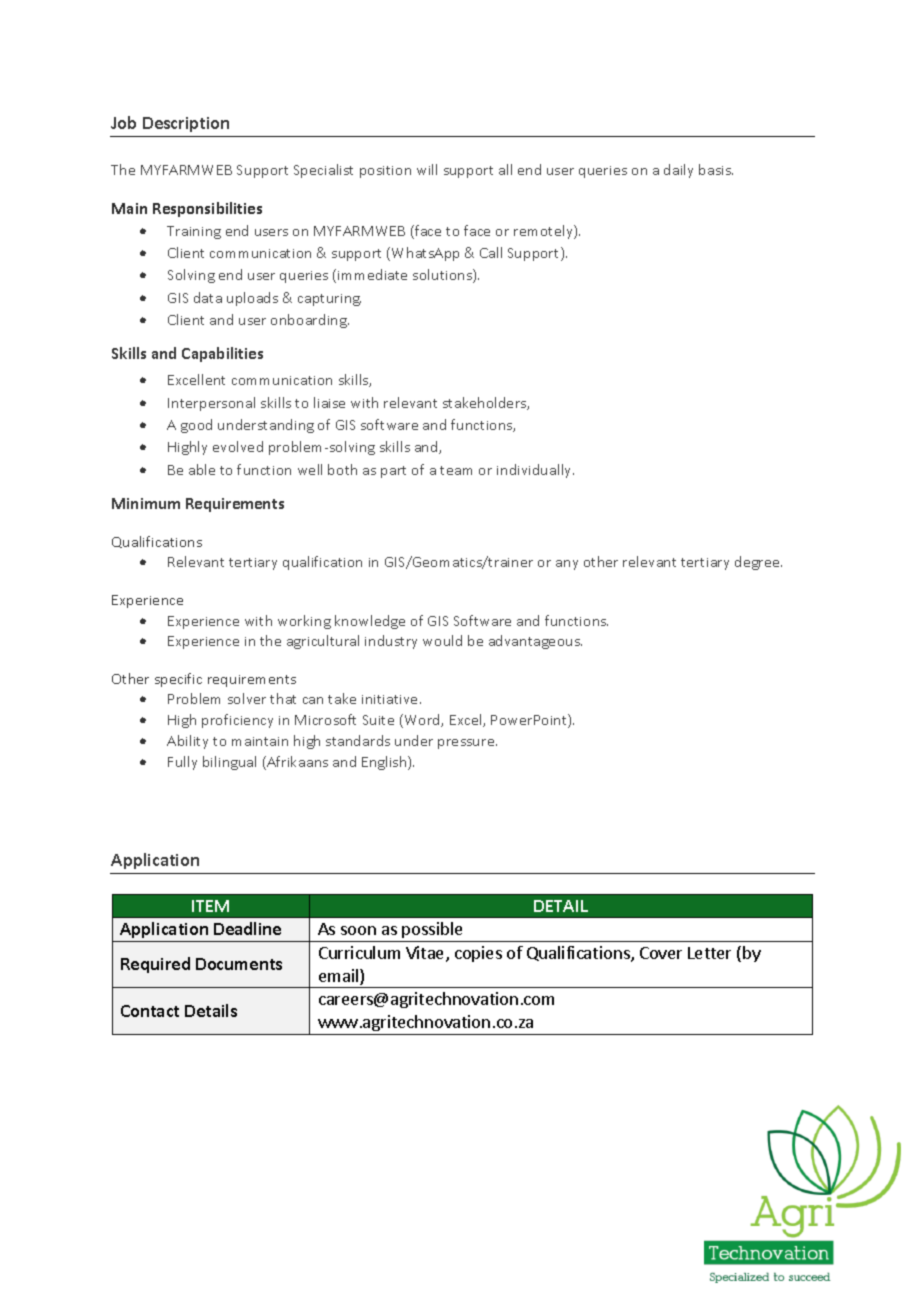 The image size is (924, 1308). Describe the element at coordinates (426, 954) in the screenshot. I see `Vitae` at that location.
